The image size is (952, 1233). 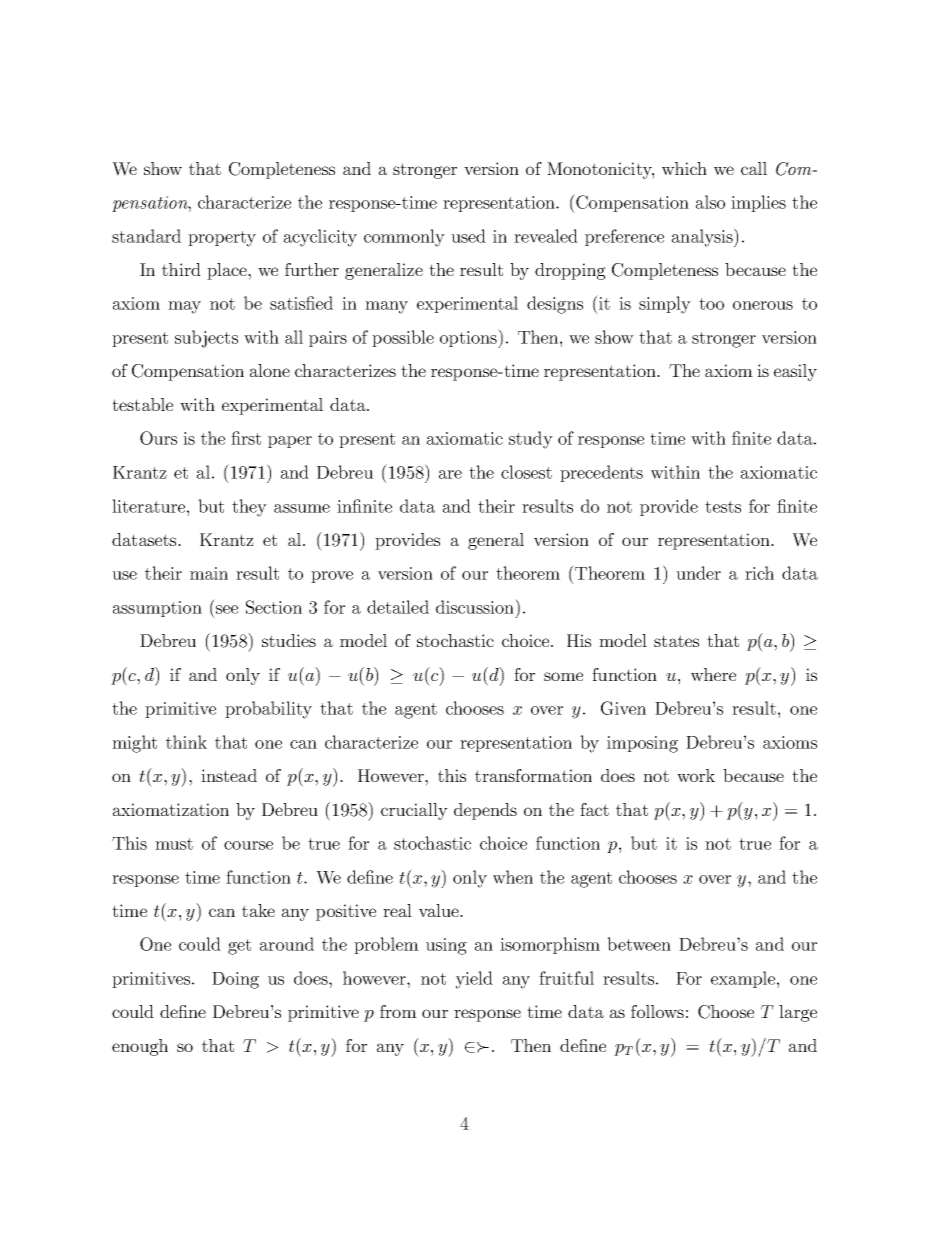 What do you see at coordinates (222, 239) in the document?
I see `property` at bounding box center [222, 239].
